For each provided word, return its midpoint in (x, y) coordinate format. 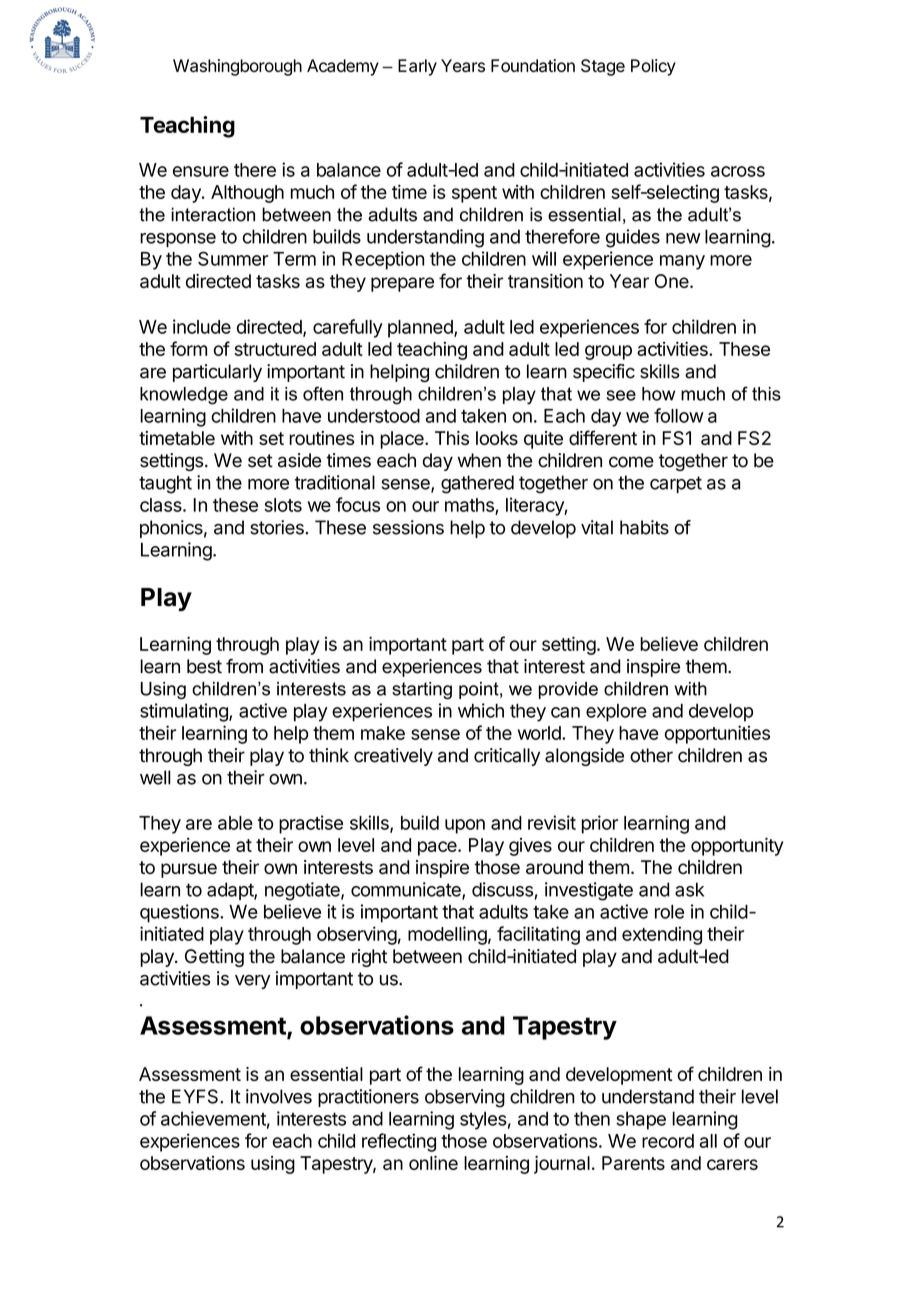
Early (417, 67)
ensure (201, 171)
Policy (653, 67)
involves (279, 1096)
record (668, 1141)
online (433, 1163)
